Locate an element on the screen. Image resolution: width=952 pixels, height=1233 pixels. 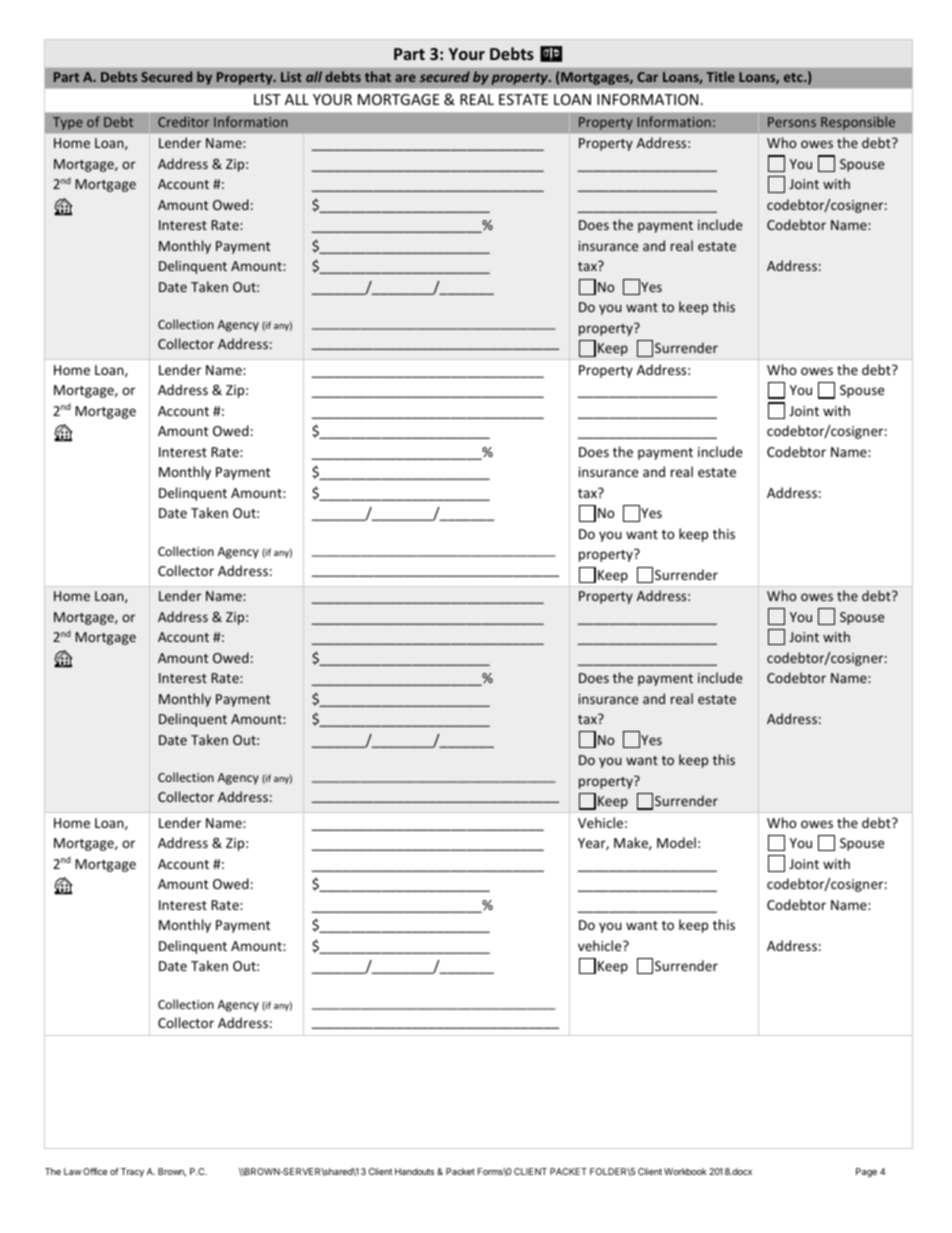
Creditor is located at coordinates (183, 121).
